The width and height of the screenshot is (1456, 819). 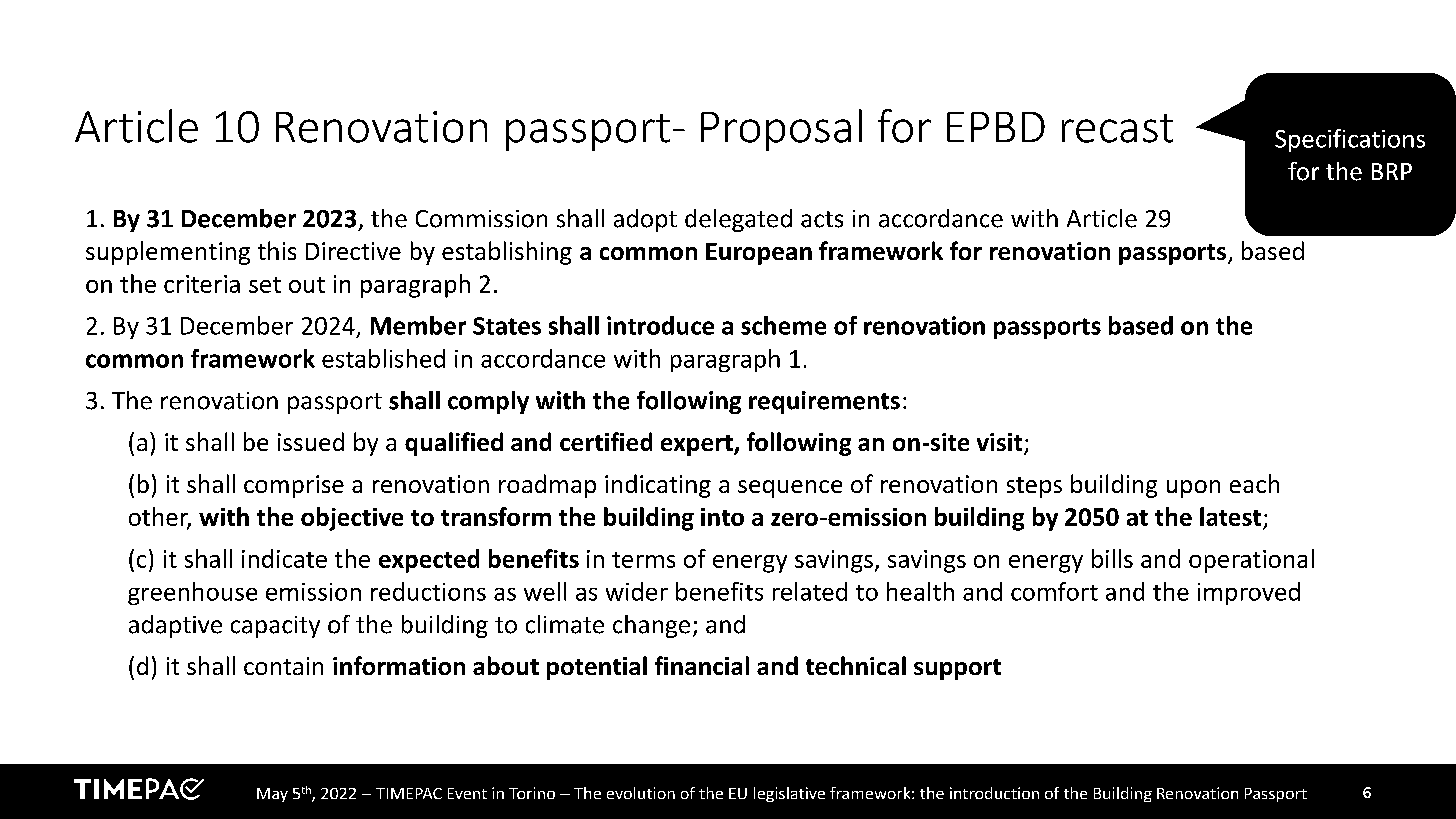 What do you see at coordinates (810, 591) in the screenshot?
I see `related` at bounding box center [810, 591].
